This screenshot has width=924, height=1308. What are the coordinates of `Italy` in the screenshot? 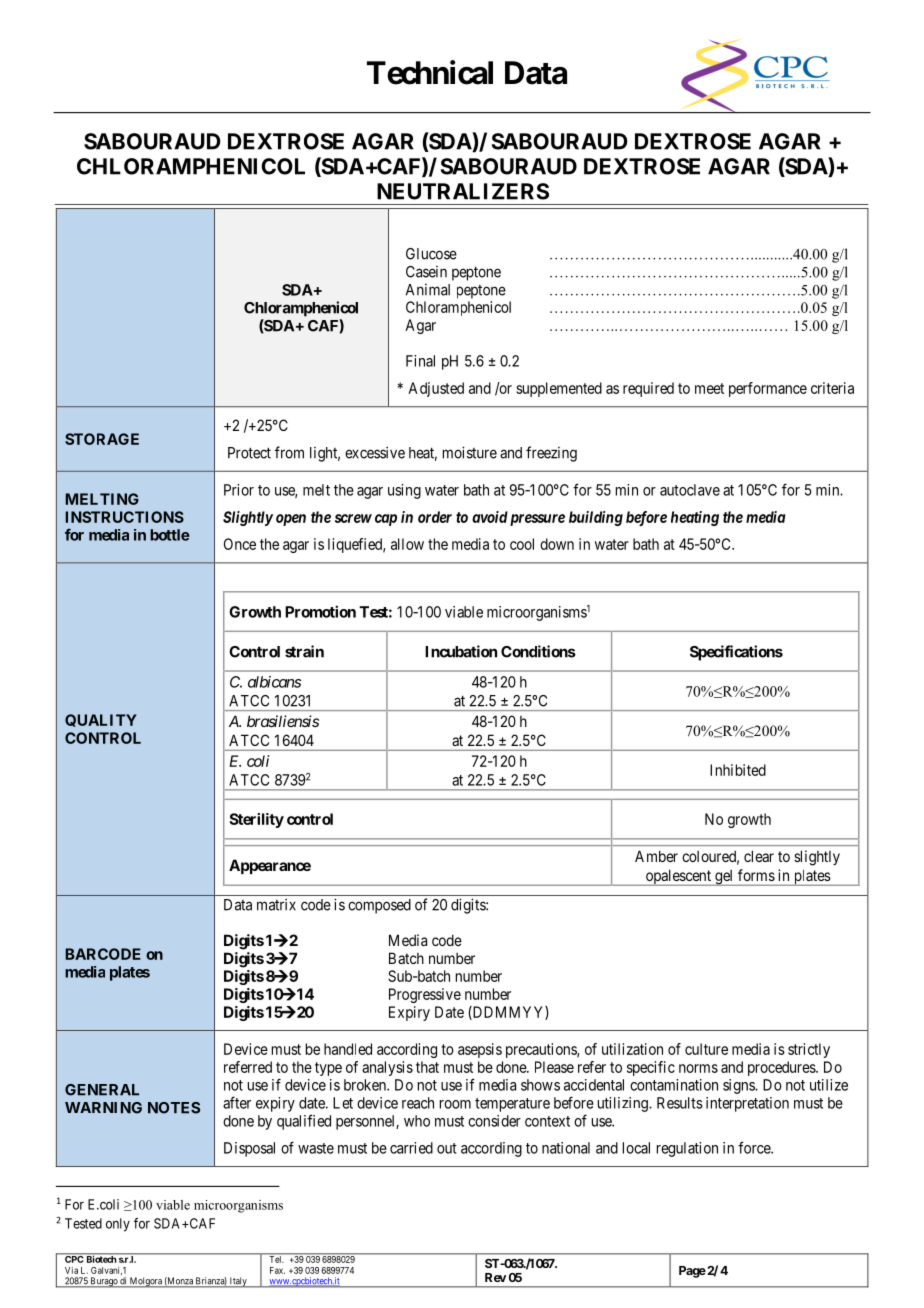 It's located at (238, 1282).
